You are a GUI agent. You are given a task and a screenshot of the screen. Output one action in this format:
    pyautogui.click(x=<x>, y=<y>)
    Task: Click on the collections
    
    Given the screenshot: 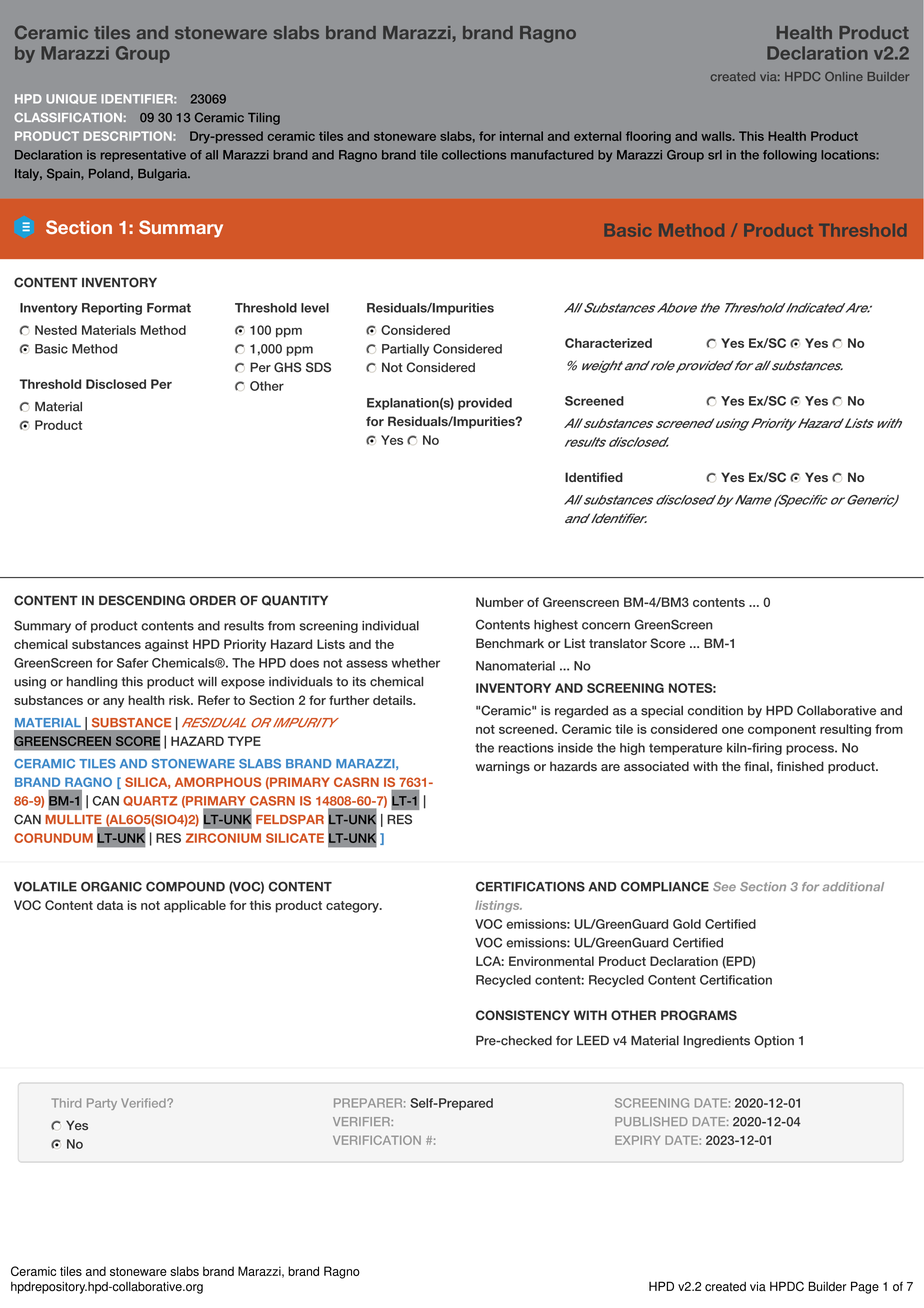 What is the action you would take?
    pyautogui.click(x=474, y=155)
